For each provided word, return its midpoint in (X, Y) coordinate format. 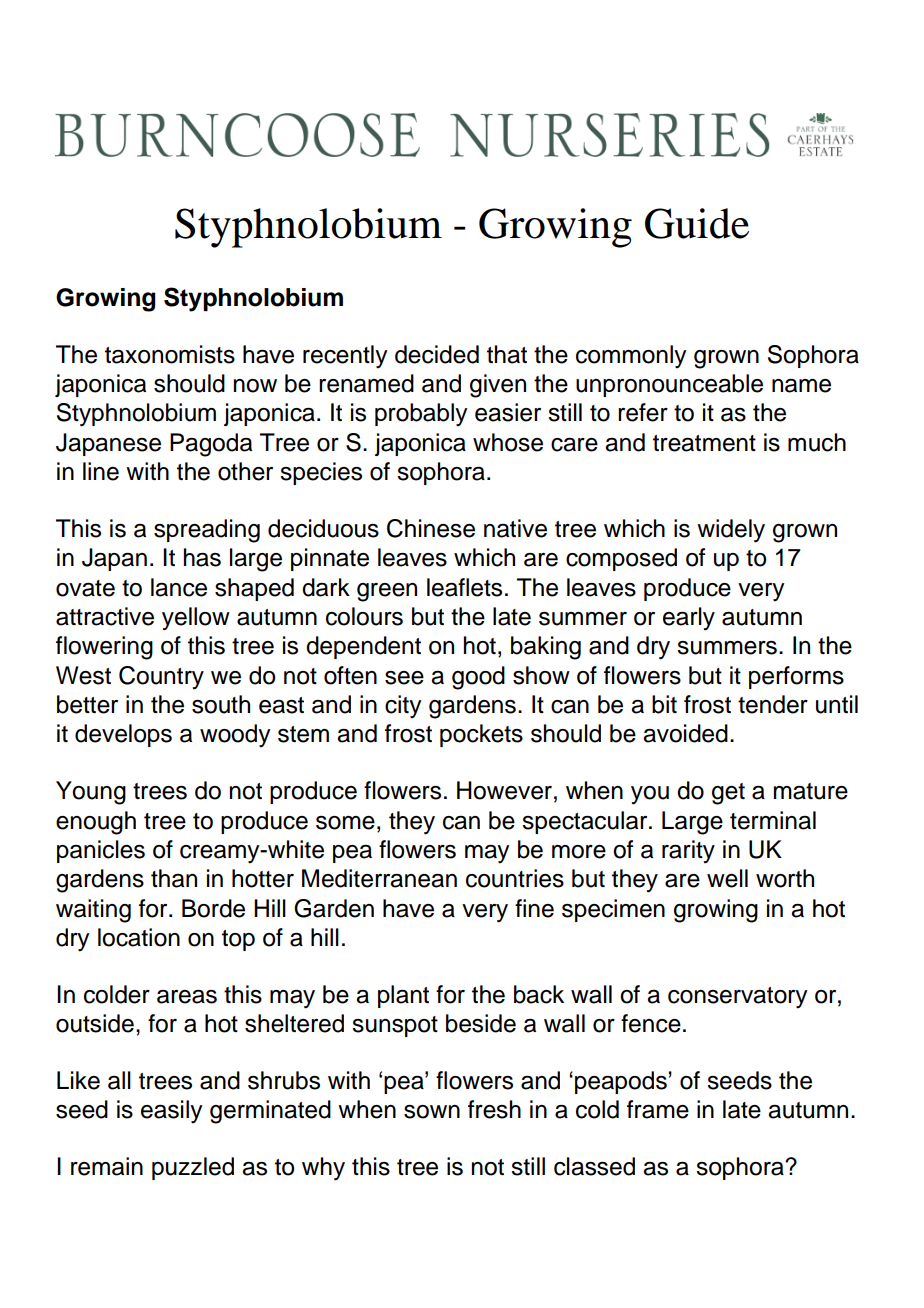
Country (161, 678)
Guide (697, 223)
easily (171, 1112)
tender (773, 704)
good (478, 678)
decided (437, 354)
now (255, 386)
